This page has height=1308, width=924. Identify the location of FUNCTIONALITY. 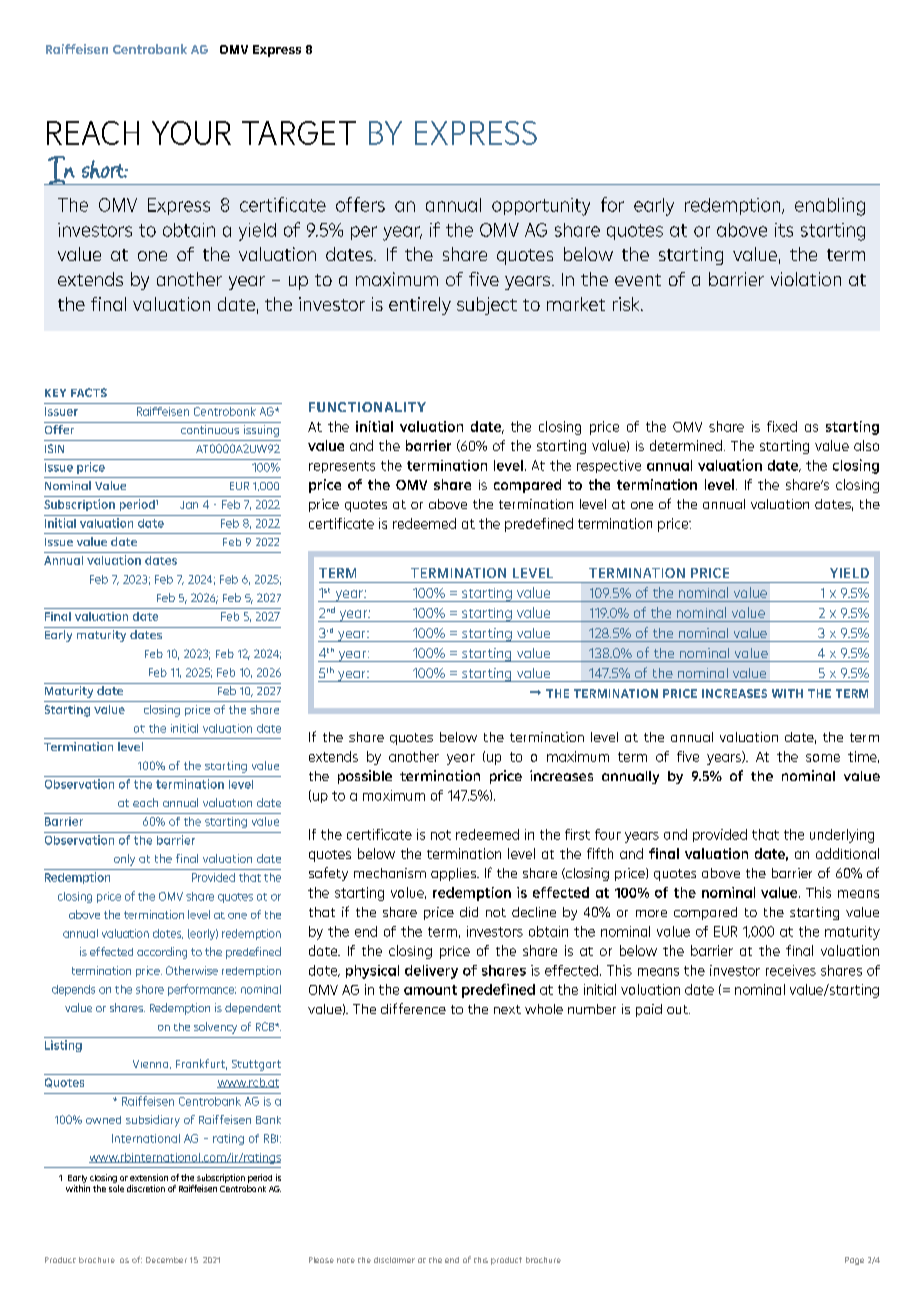
(367, 407).
